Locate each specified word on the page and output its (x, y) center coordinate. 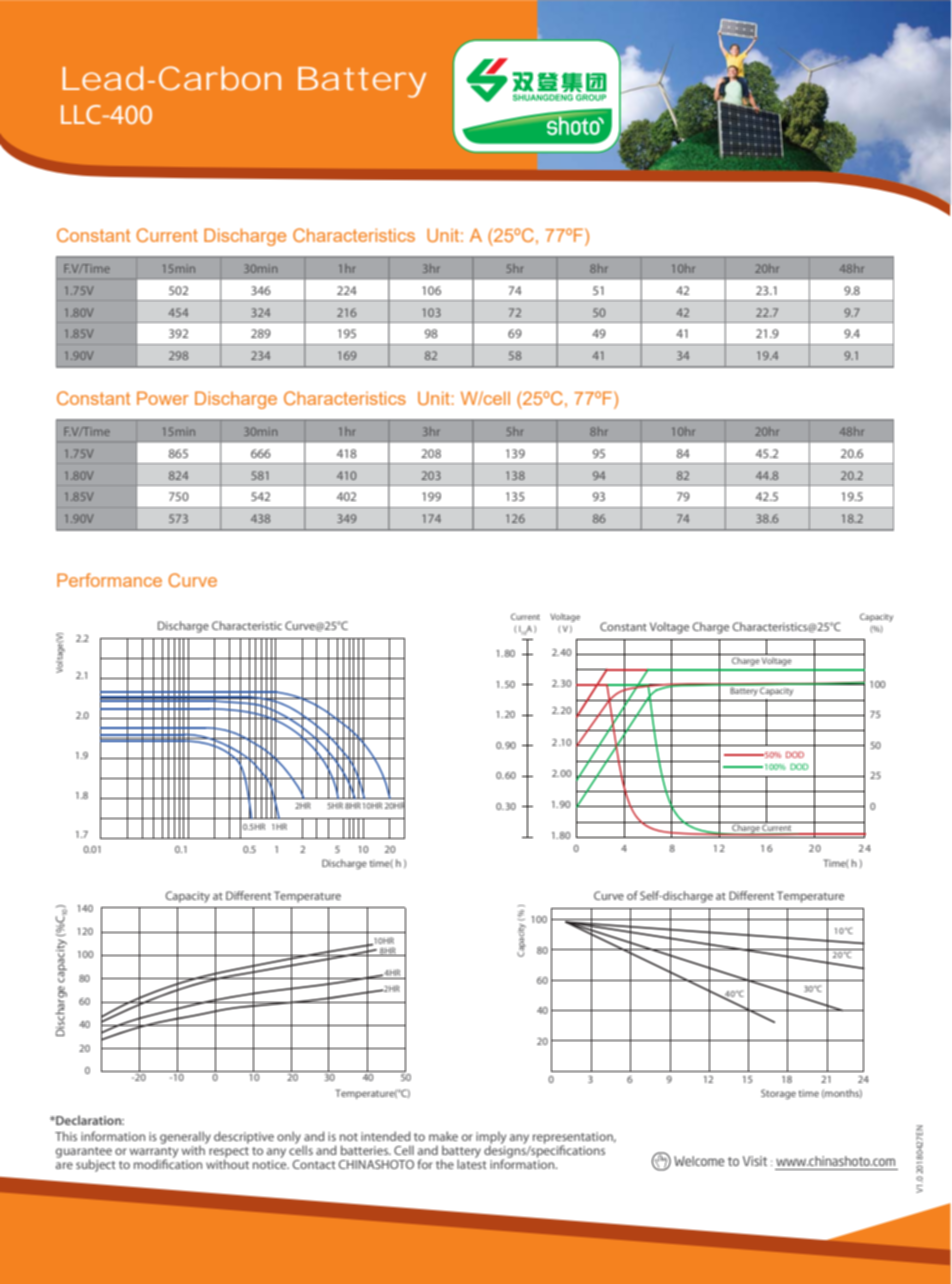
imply (491, 1138)
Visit (755, 1161)
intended (386, 1136)
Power (163, 398)
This (66, 1136)
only (289, 1137)
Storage (778, 1094)
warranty (154, 1153)
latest (472, 1163)
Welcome (699, 1161)
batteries (366, 1150)
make (443, 1136)
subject (96, 1165)
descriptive (244, 1137)
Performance (109, 580)
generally (185, 1138)
